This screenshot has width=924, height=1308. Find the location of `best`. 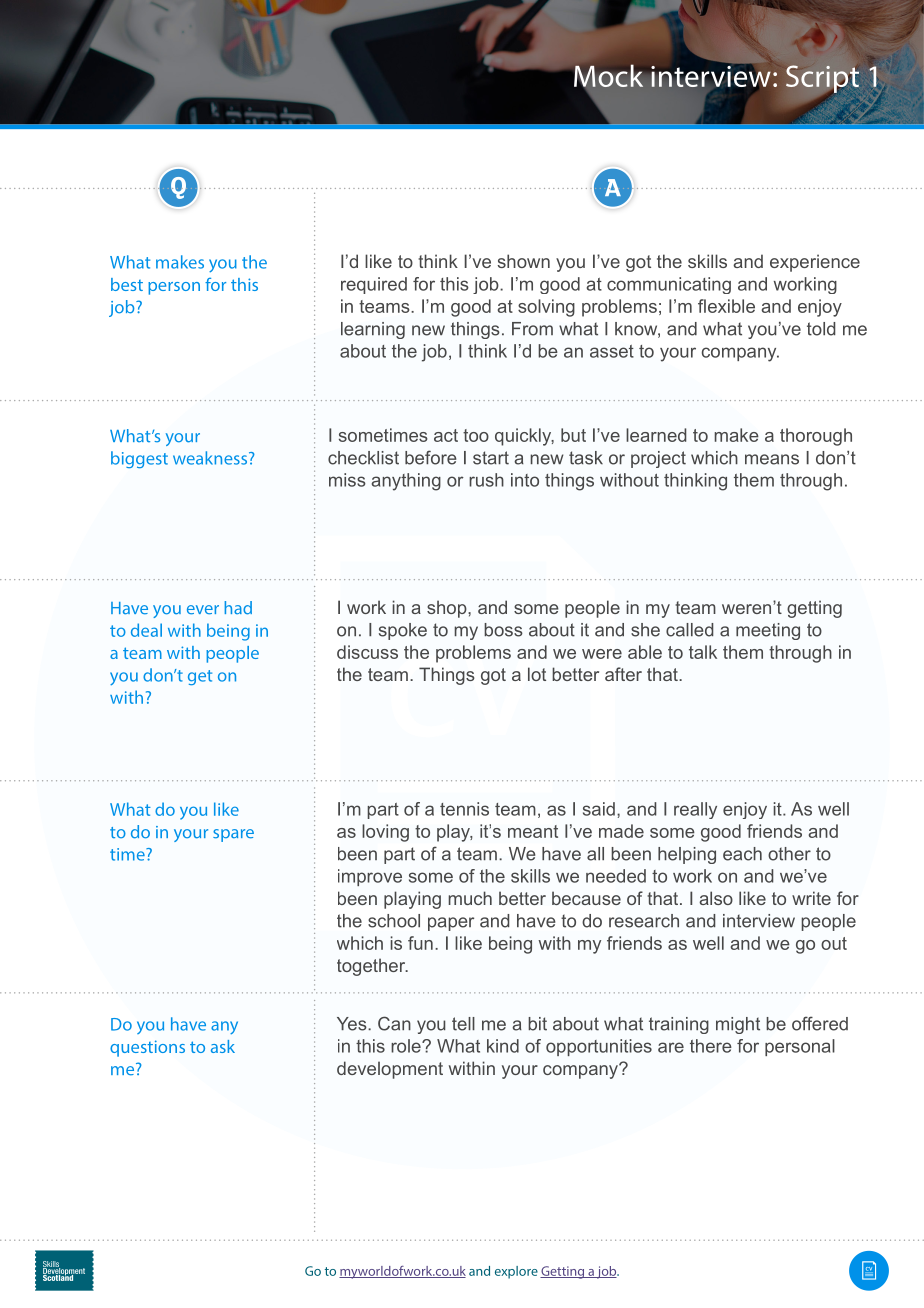

best is located at coordinates (127, 284).
